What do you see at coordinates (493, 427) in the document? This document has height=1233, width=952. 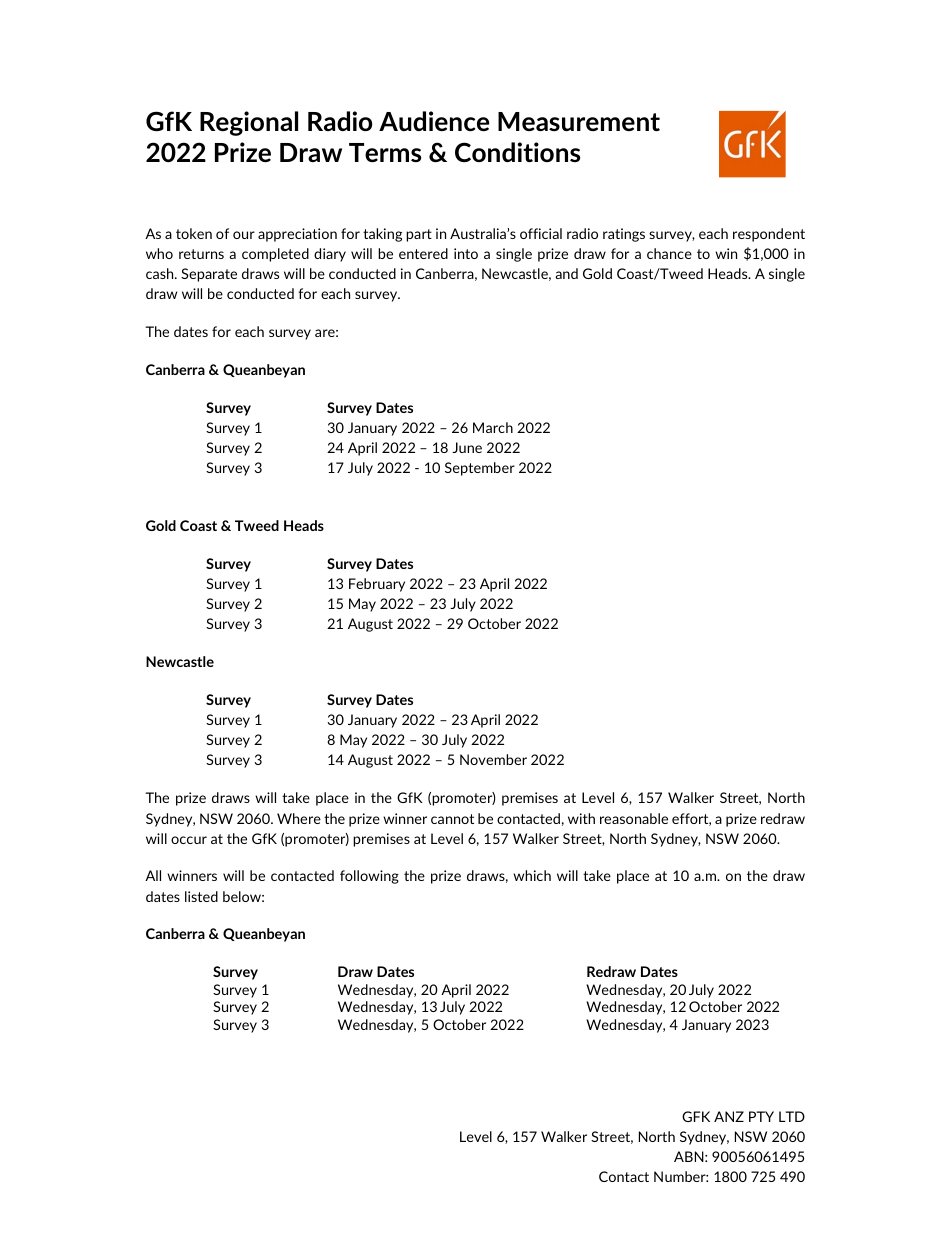 I see `March` at bounding box center [493, 427].
